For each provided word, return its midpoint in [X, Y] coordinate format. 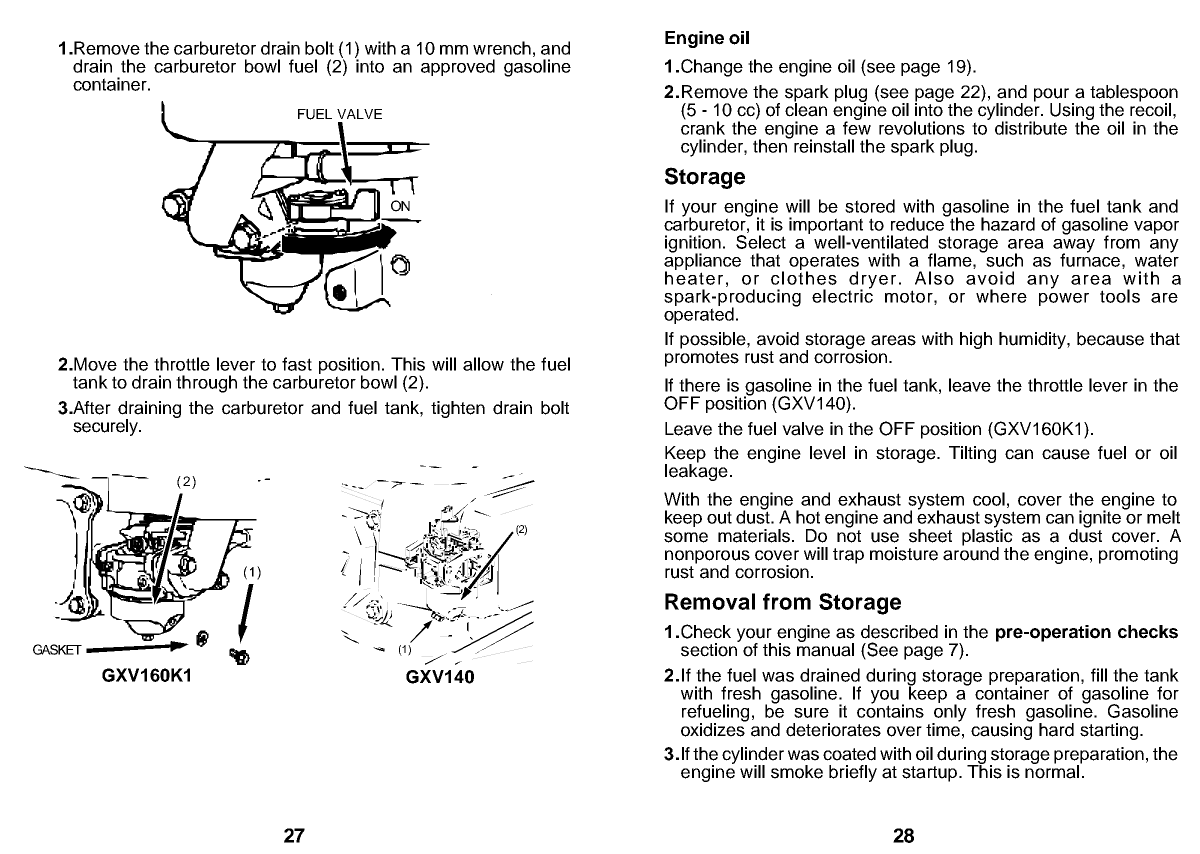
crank [703, 127]
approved [458, 67]
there [699, 385]
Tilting [972, 454]
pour [1051, 96]
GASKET [57, 649]
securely [106, 427]
